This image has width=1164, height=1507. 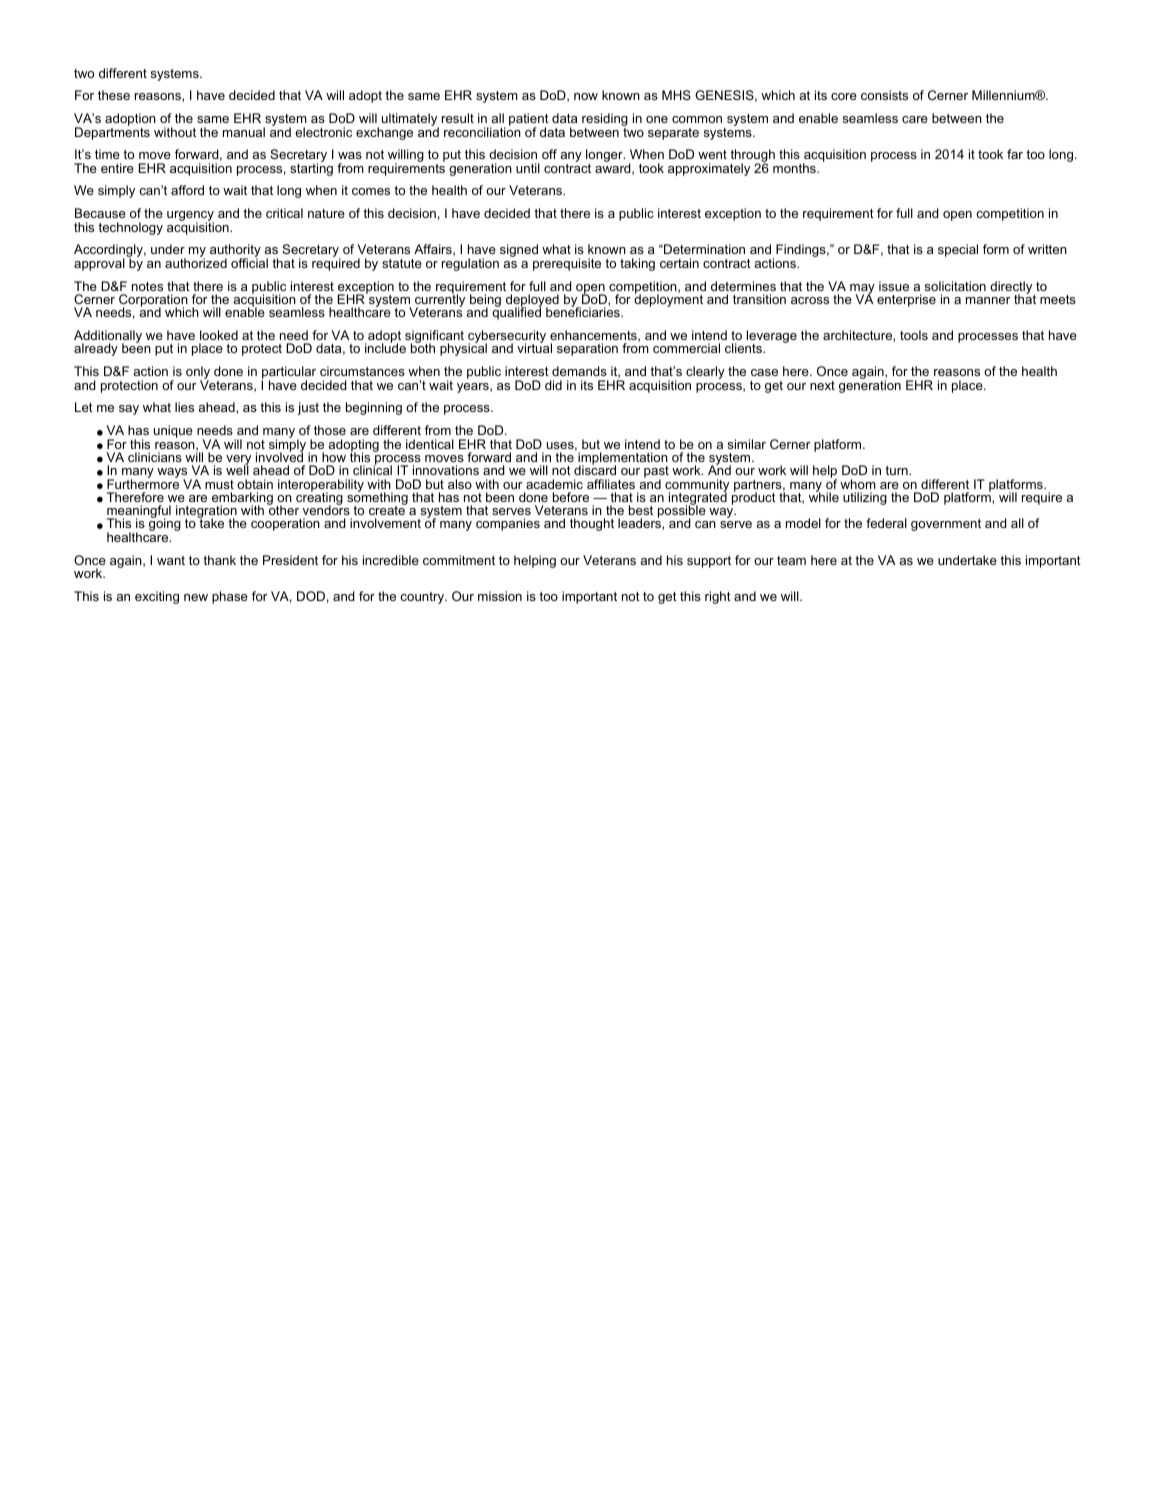 I want to click on new, so click(x=196, y=597).
